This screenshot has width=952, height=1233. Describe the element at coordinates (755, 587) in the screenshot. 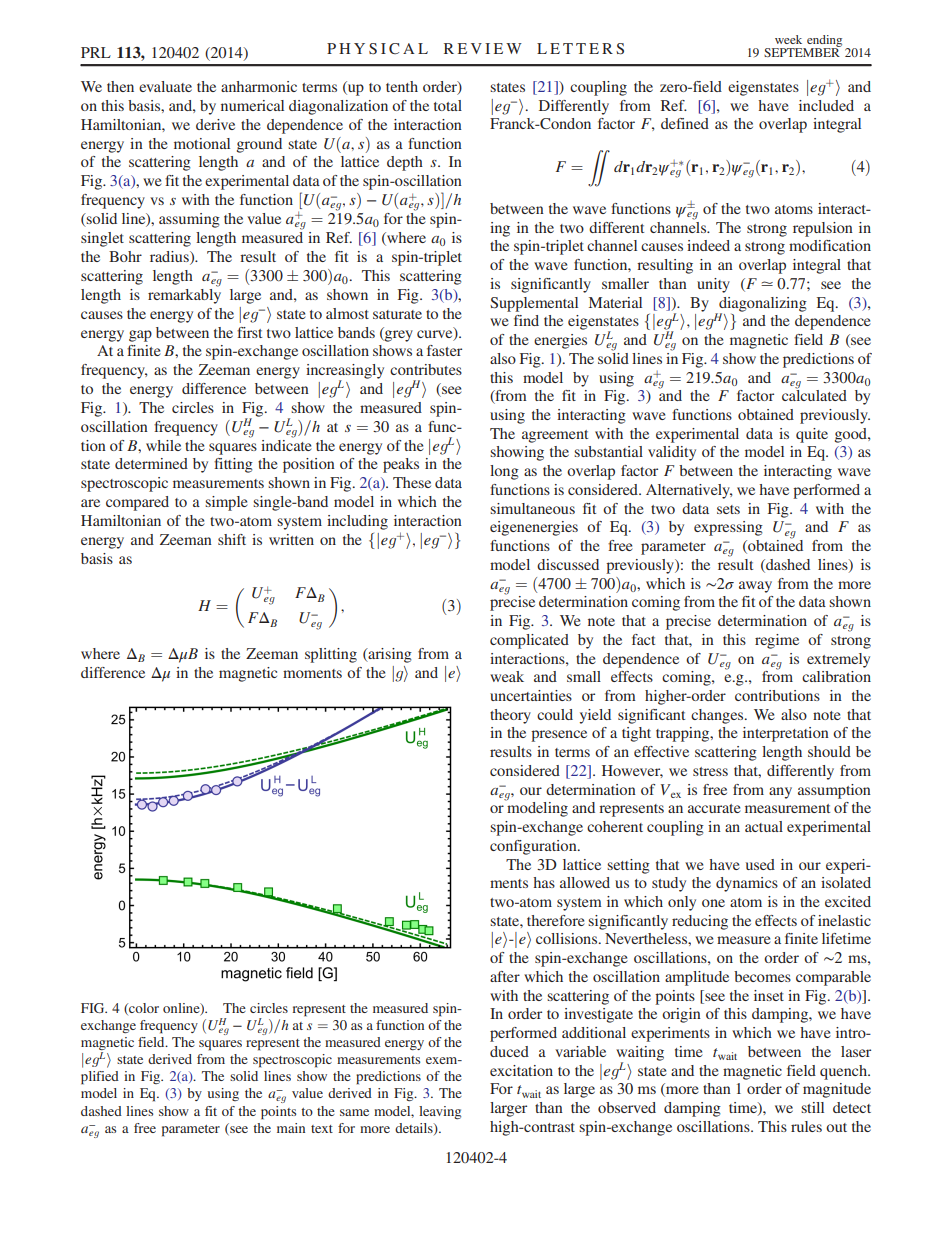

I see `away` at that location.
